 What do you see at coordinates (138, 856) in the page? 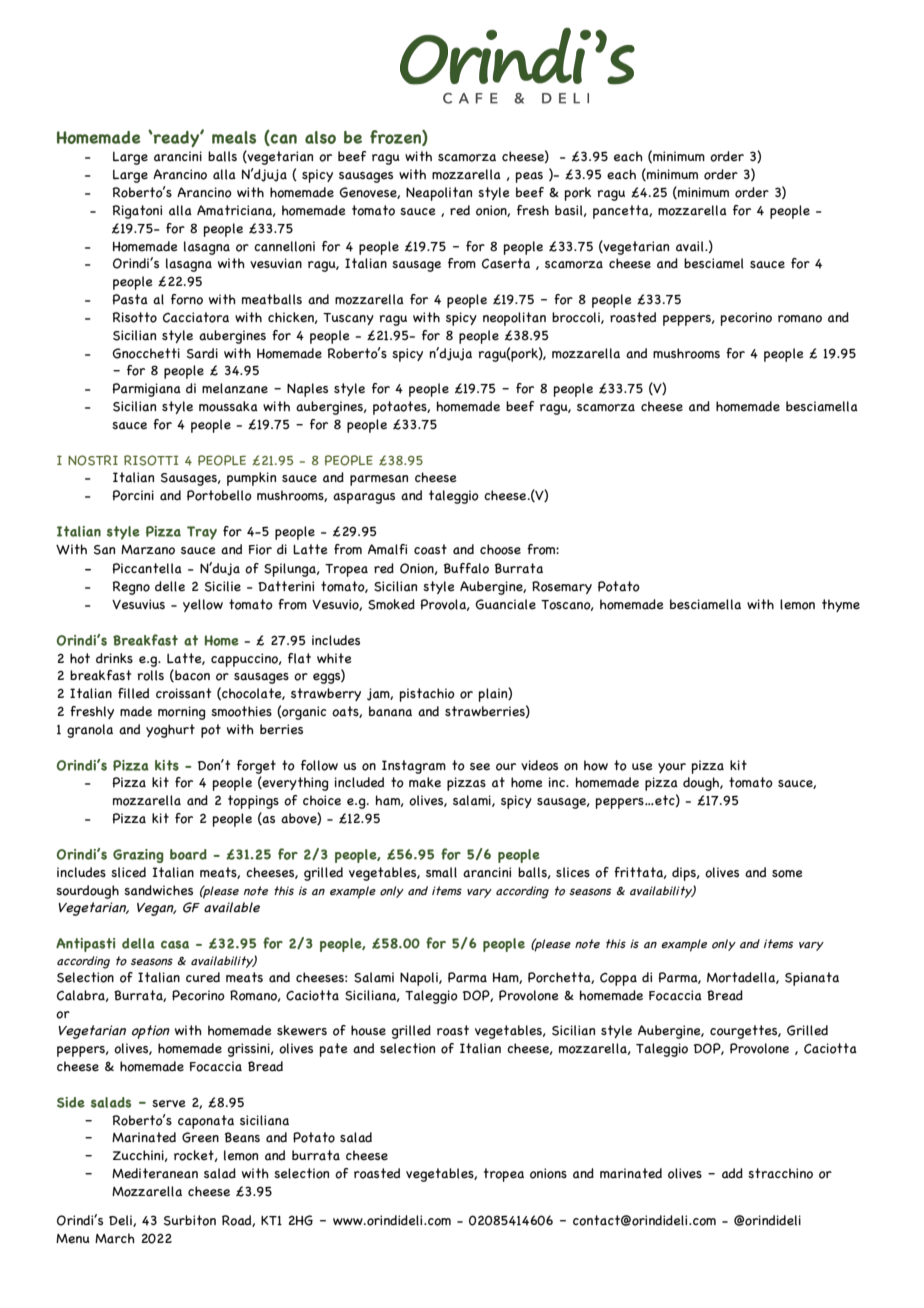
I see `Grazing` at bounding box center [138, 856].
